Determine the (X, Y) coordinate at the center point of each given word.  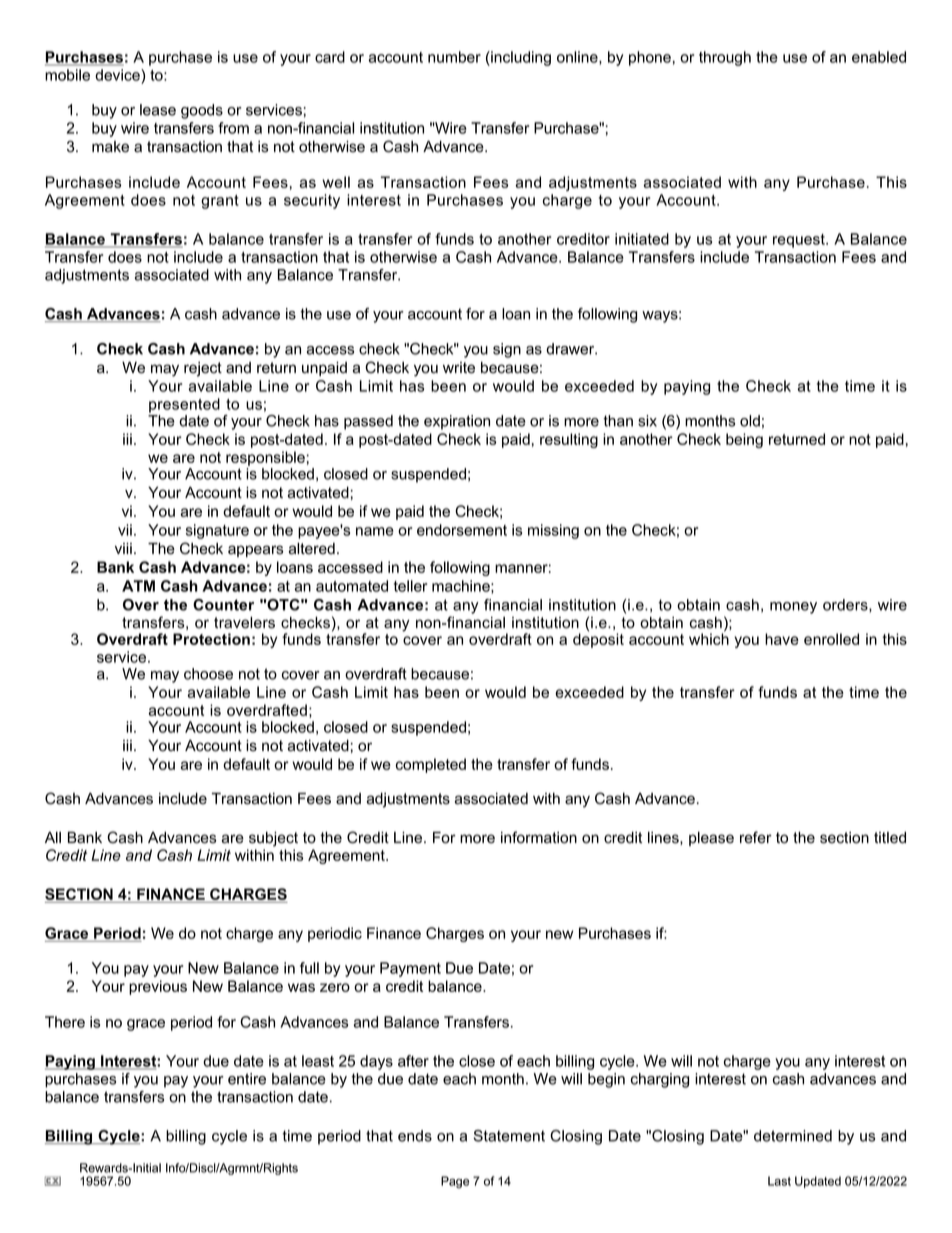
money (793, 608)
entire (247, 1079)
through (725, 58)
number (454, 57)
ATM (138, 586)
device (118, 75)
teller (410, 586)
